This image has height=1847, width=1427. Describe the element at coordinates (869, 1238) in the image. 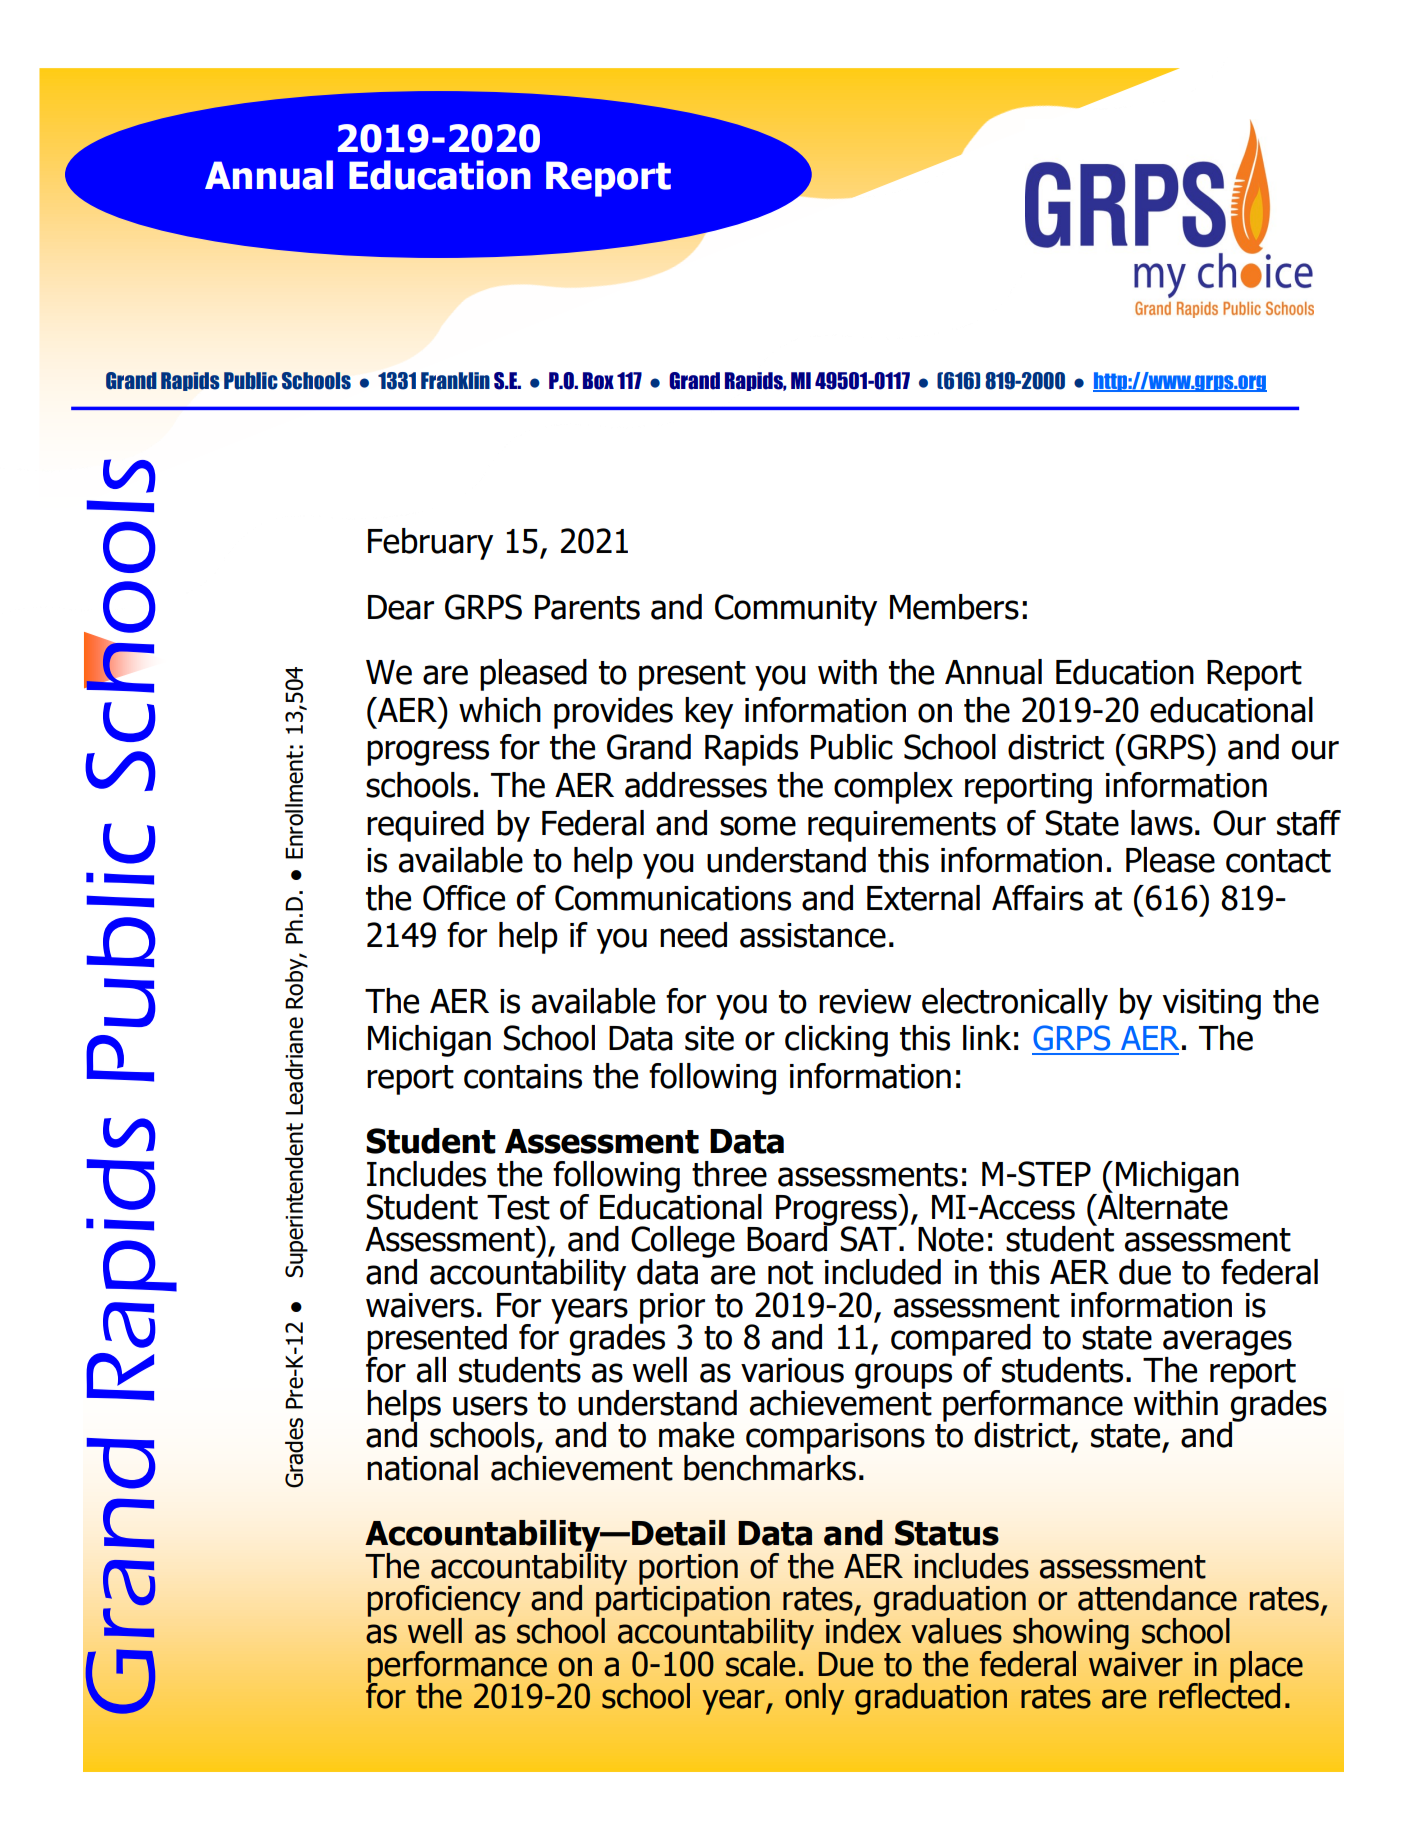

I see `SAT` at that location.
